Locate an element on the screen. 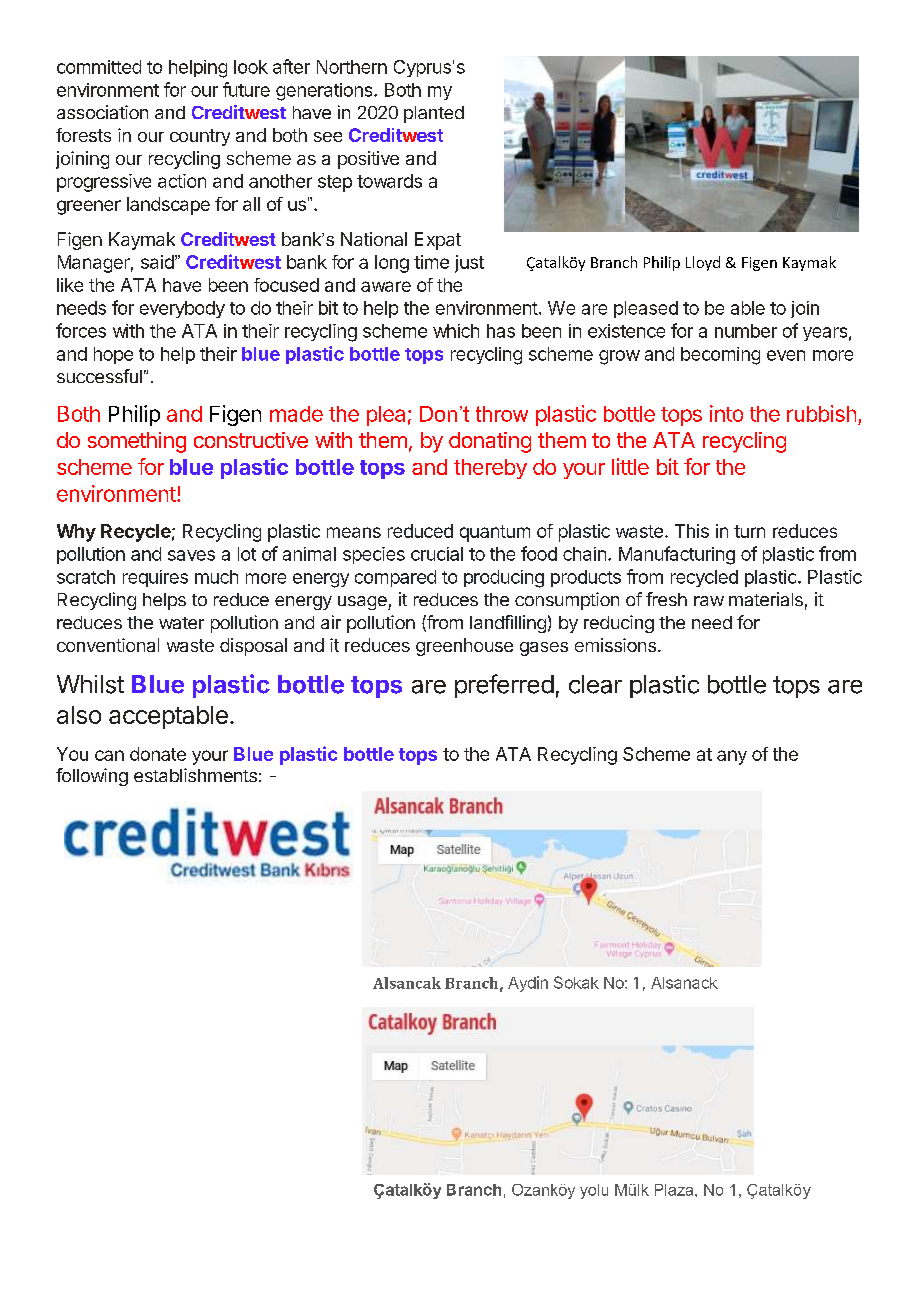  yolu is located at coordinates (594, 1191).
